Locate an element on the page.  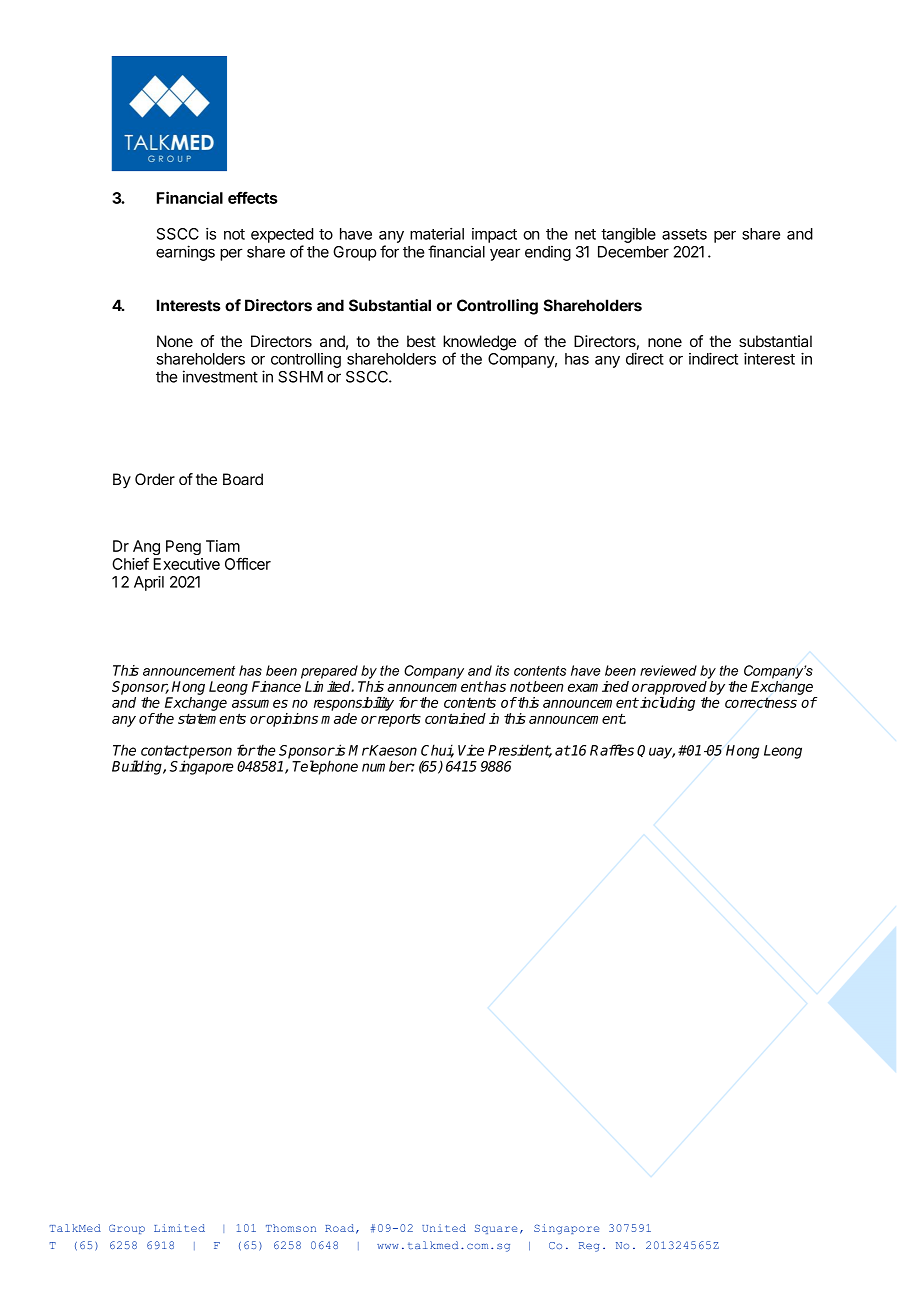
Thomson is located at coordinates (291, 1228).
